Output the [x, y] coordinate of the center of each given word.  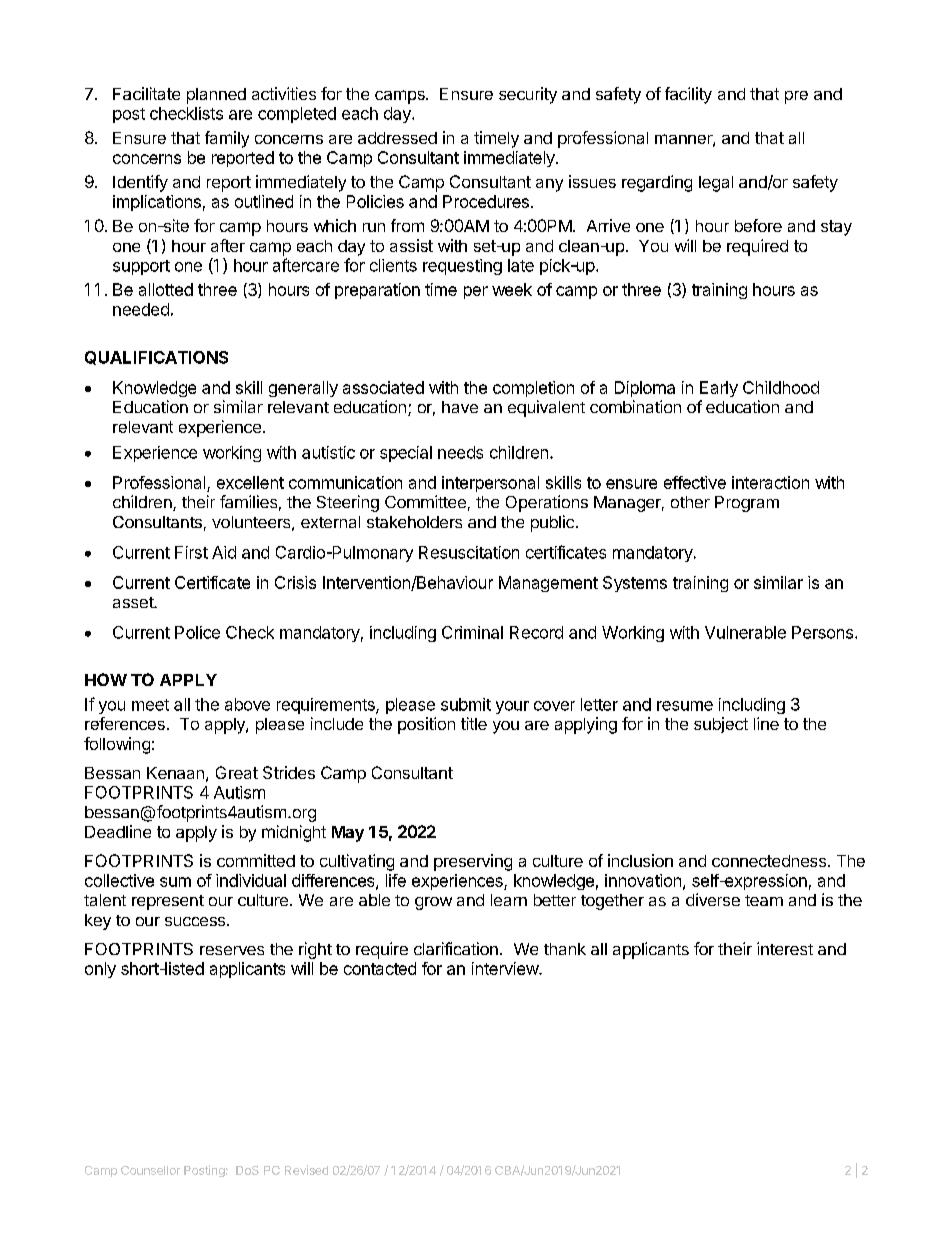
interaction [770, 482]
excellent [250, 482]
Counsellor [150, 1170]
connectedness [769, 861]
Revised [306, 1170]
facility [688, 95]
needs [460, 452]
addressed [397, 138]
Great [237, 772]
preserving [473, 862]
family [227, 139]
